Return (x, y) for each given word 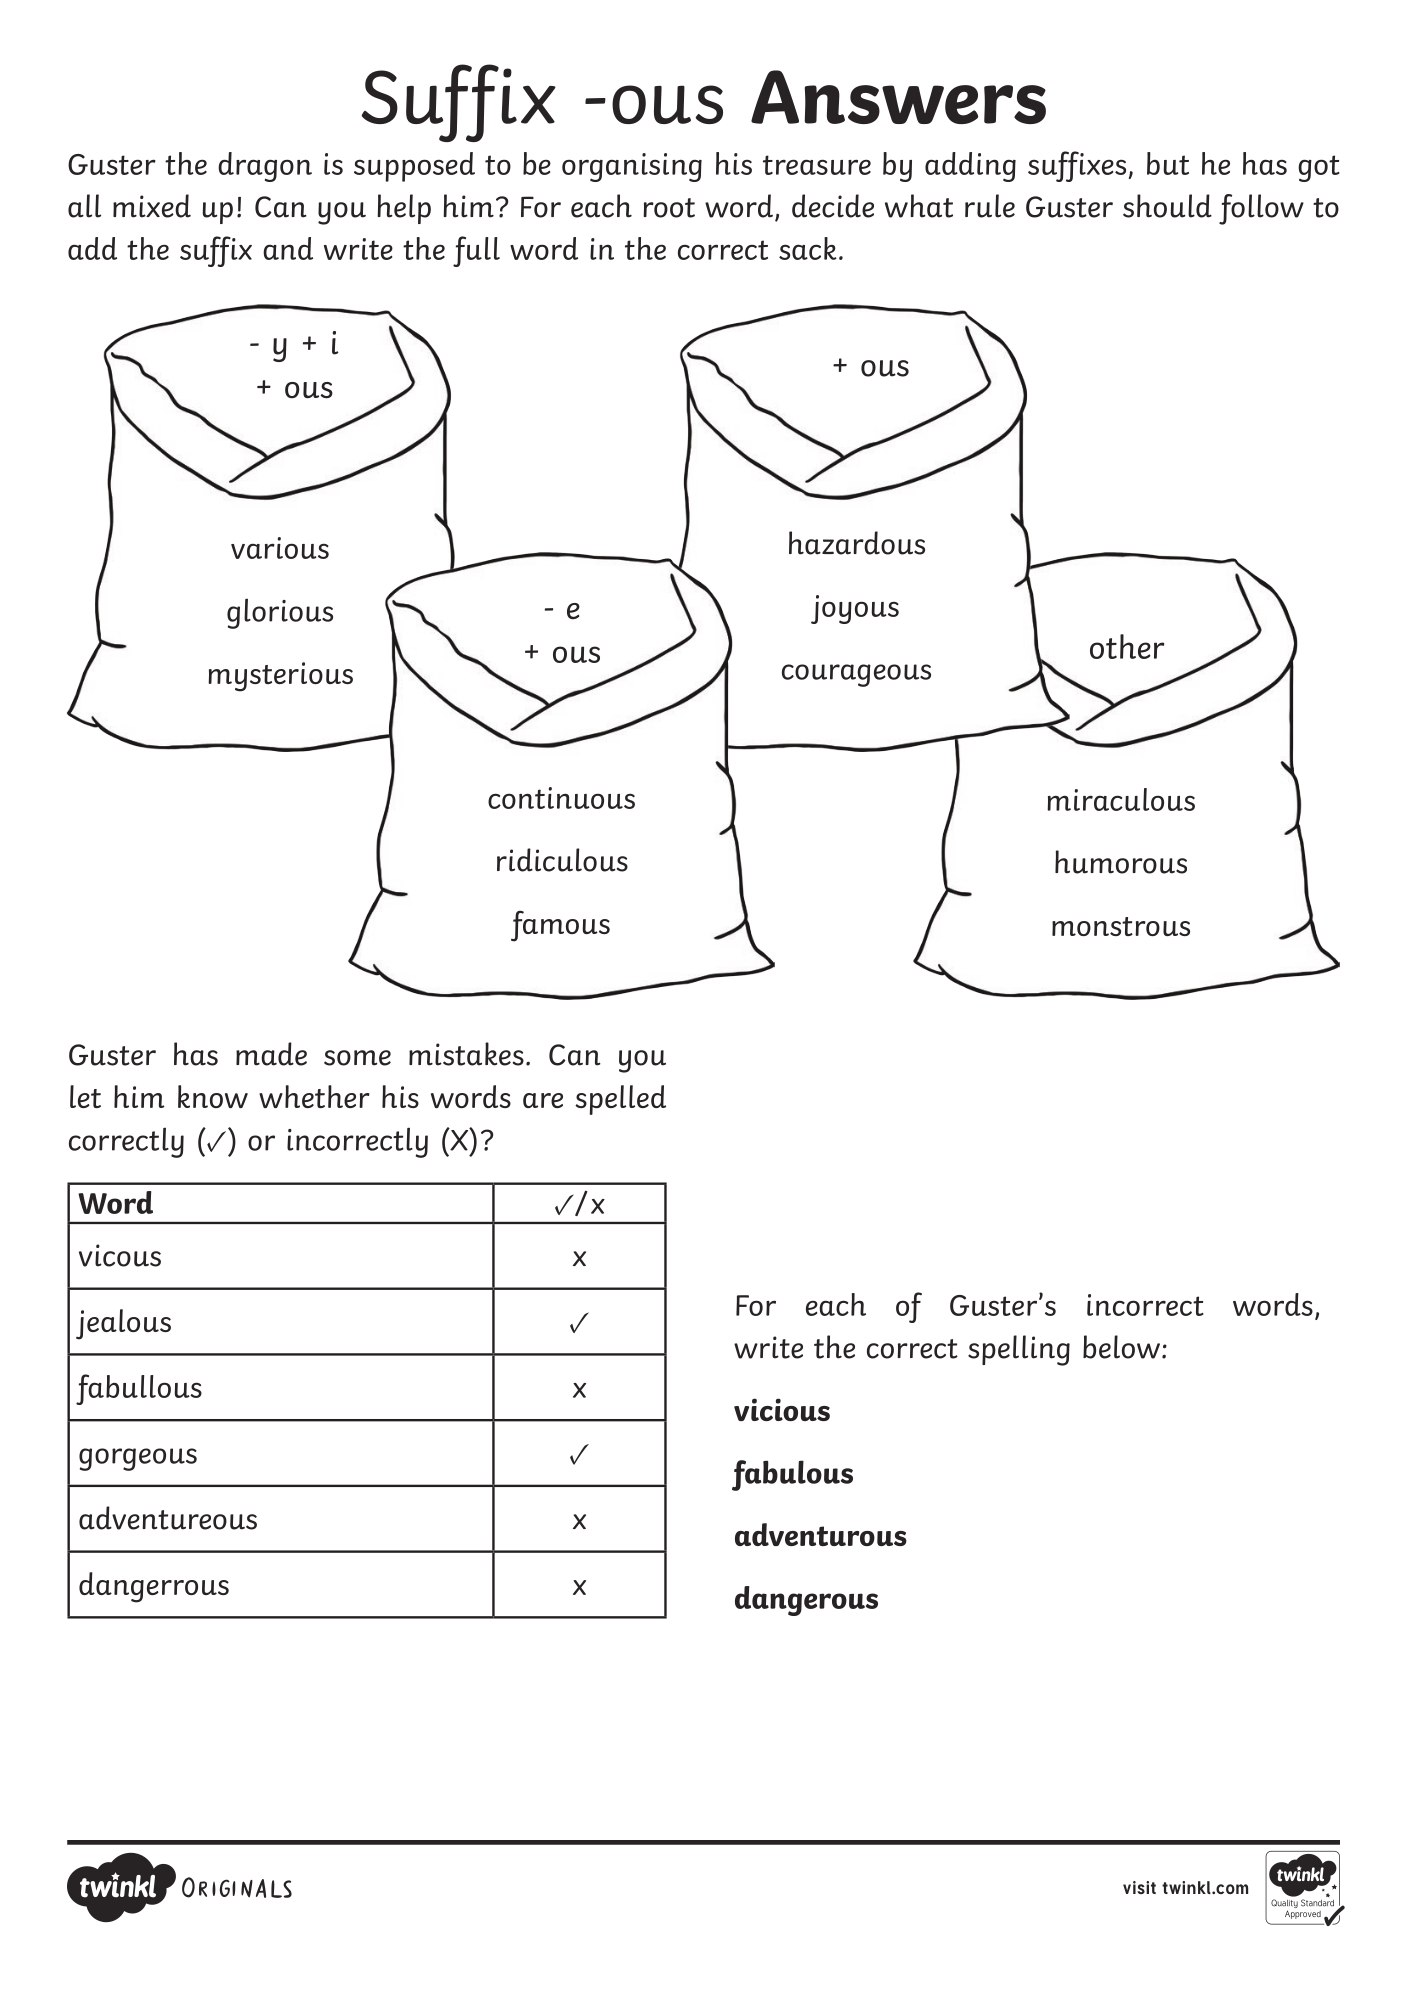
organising (632, 167)
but (1168, 163)
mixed (152, 206)
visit (1139, 1887)
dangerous (806, 1601)
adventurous (821, 1534)
